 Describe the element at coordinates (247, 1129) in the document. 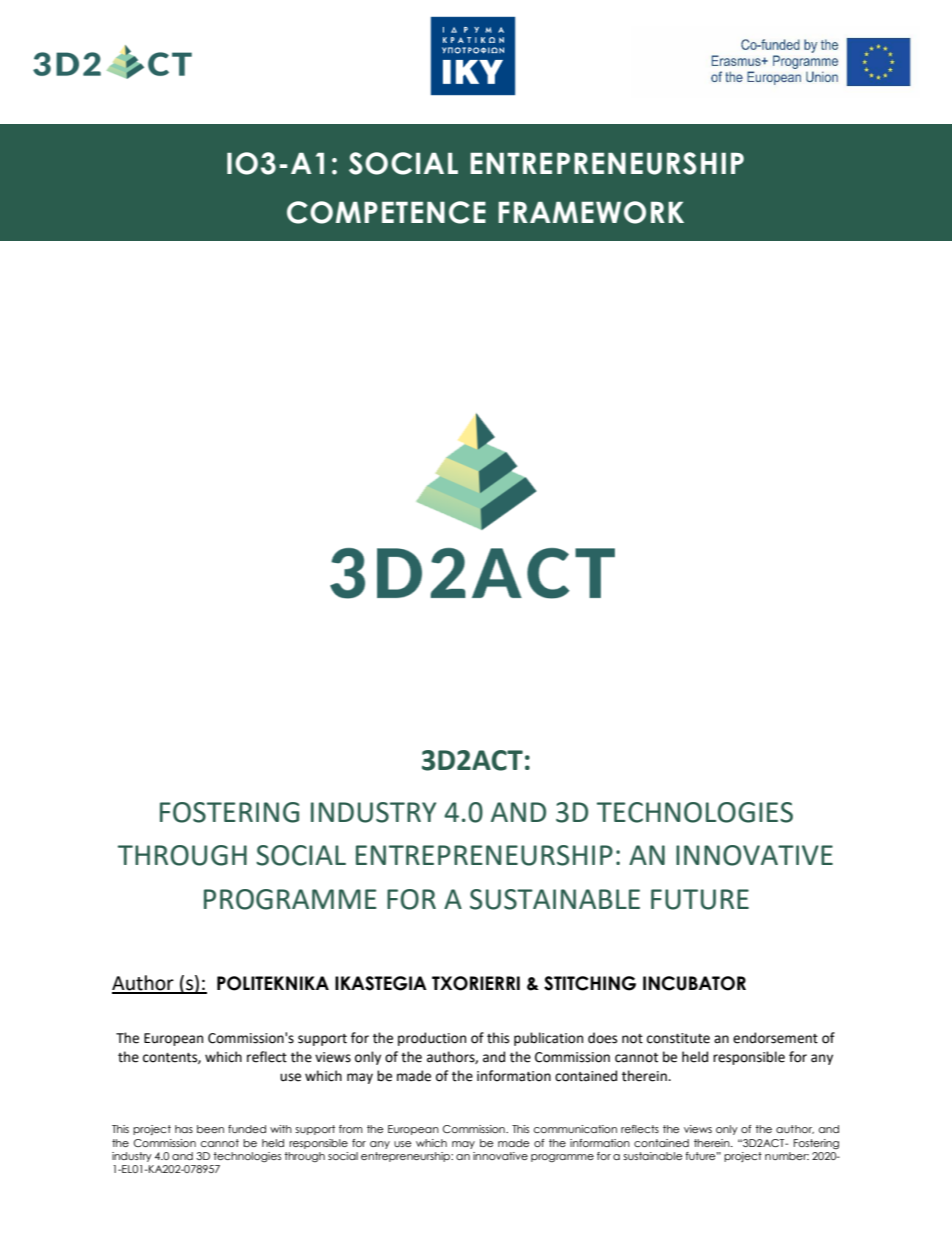

I see `funded` at that location.
